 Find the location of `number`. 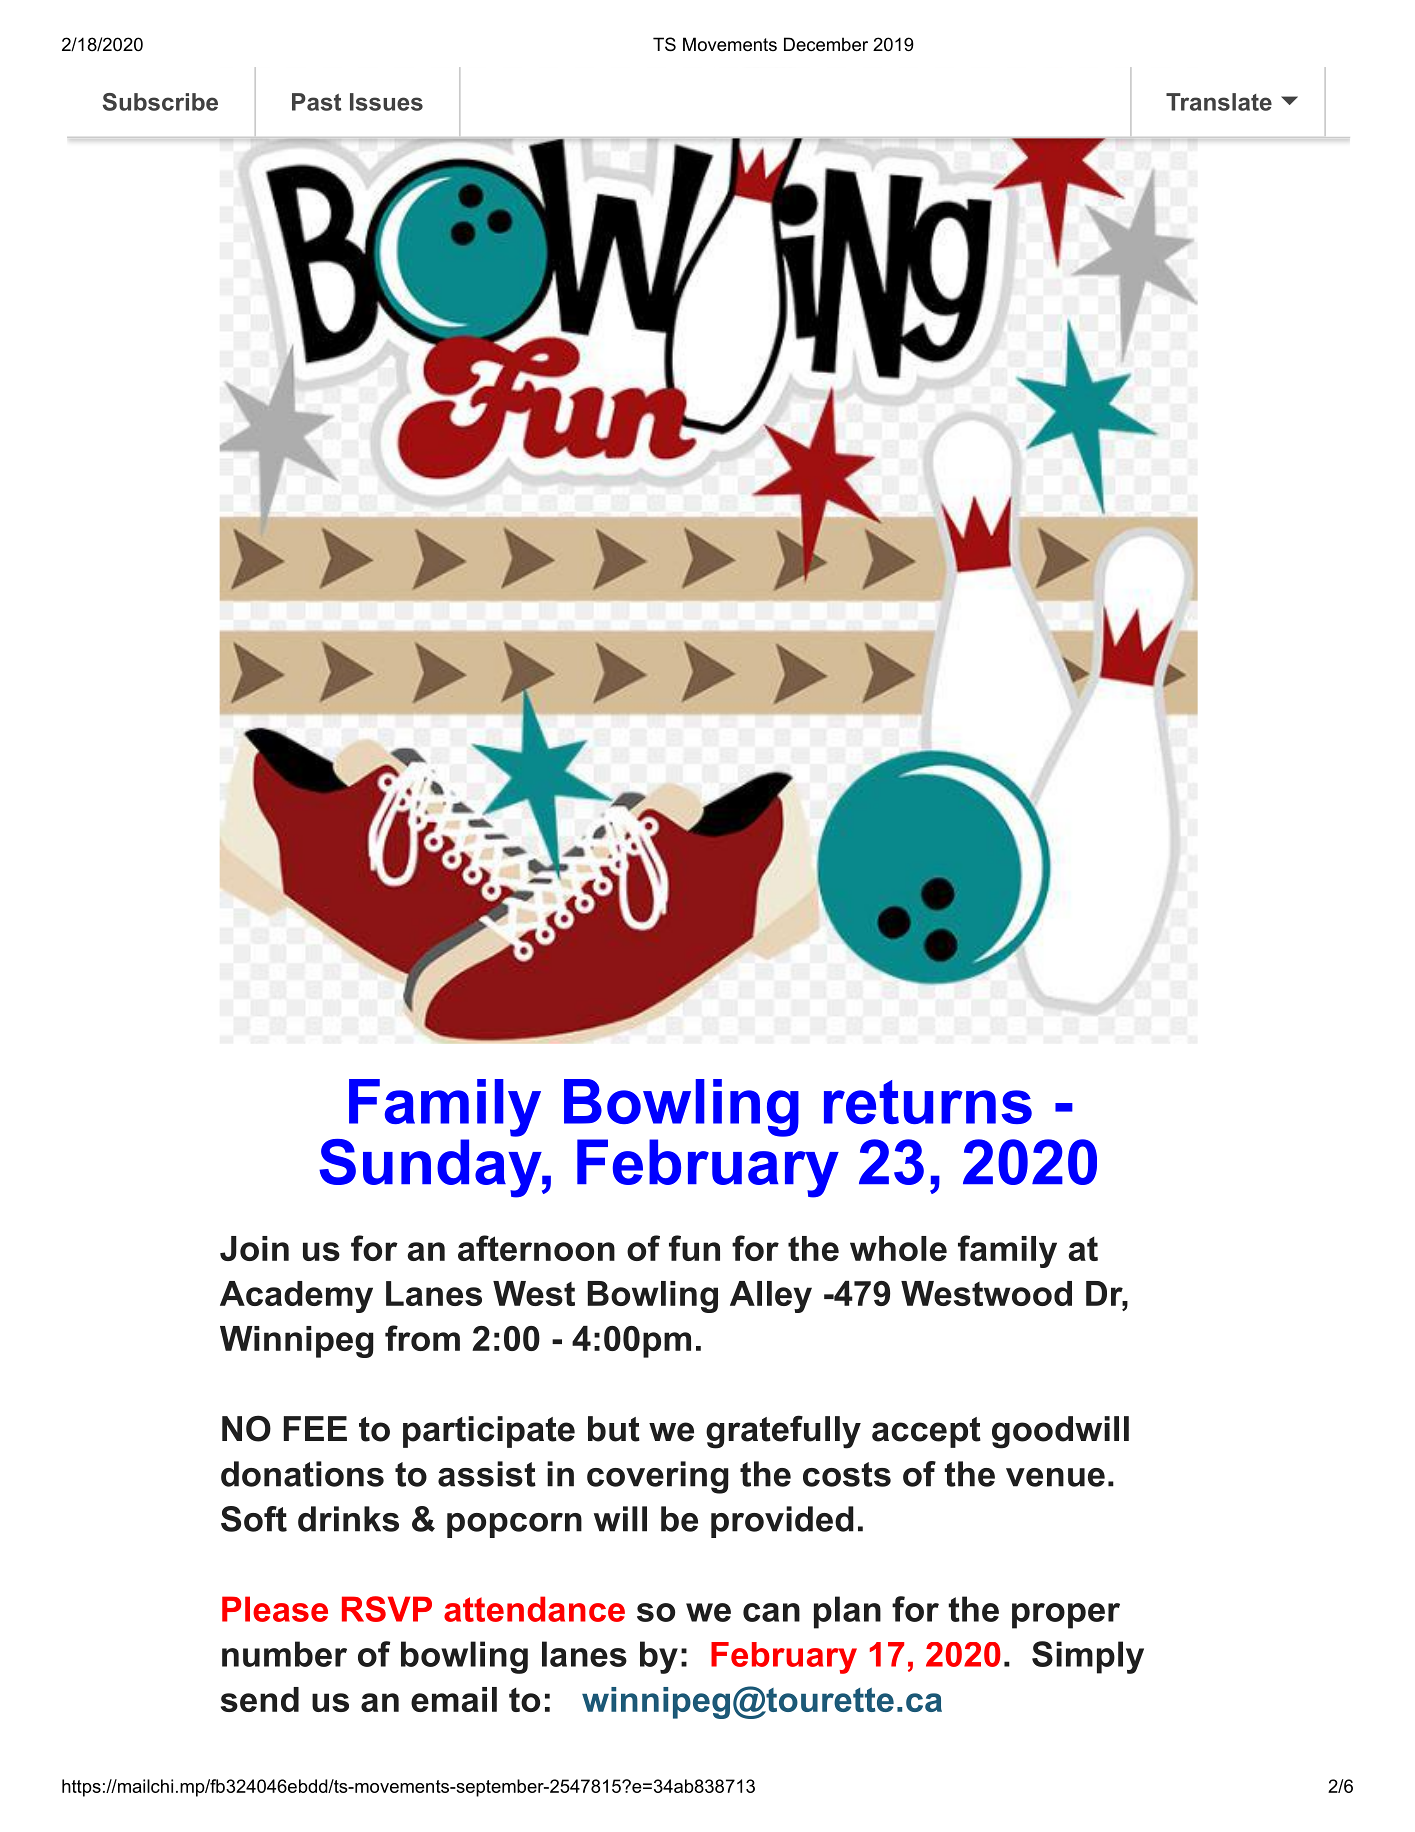

number is located at coordinates (284, 1654).
